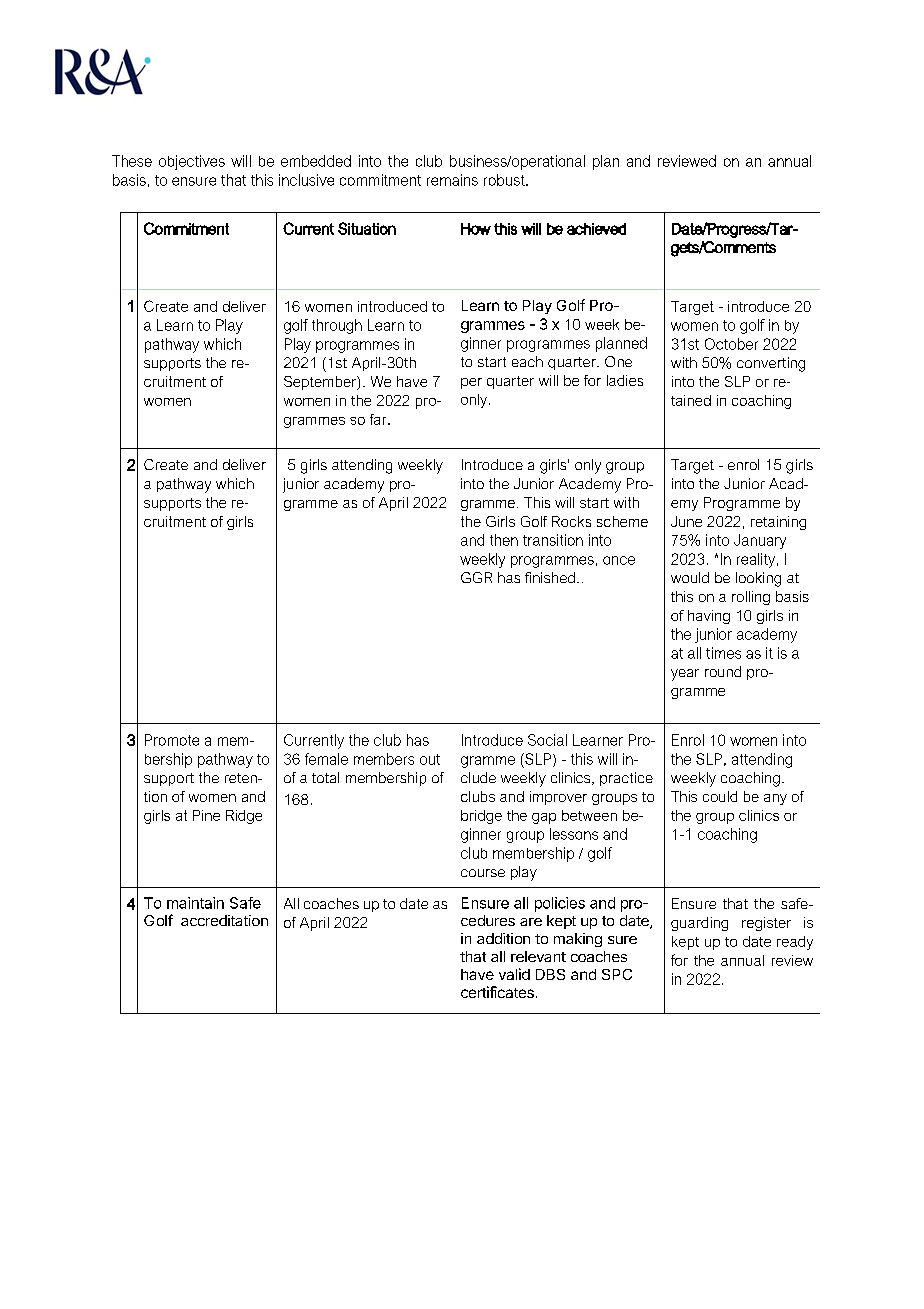 The image size is (924, 1309). Describe the element at coordinates (452, 180) in the screenshot. I see `remains` at that location.
